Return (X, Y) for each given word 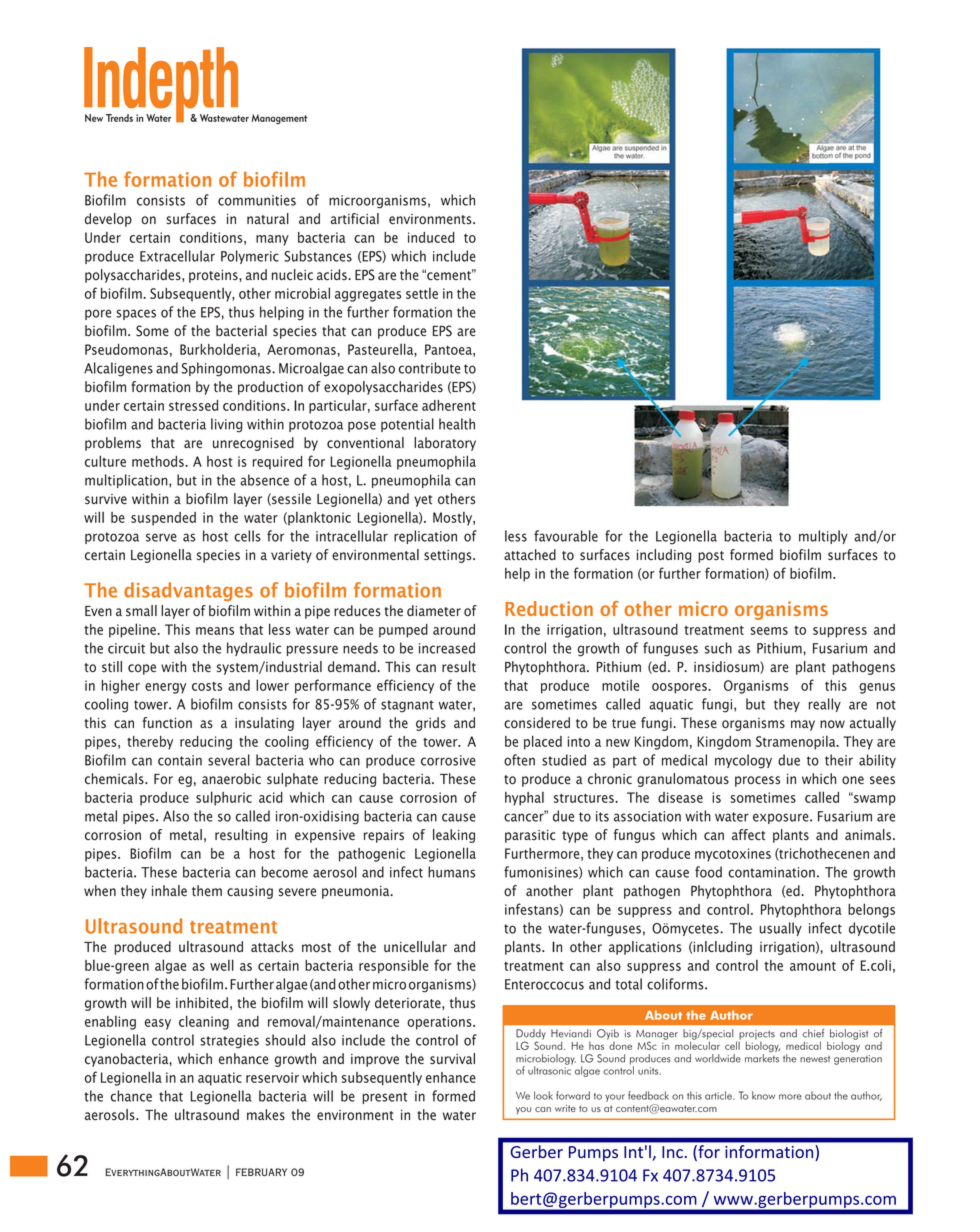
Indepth (162, 84)
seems (769, 631)
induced (431, 237)
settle (422, 293)
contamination (771, 872)
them (207, 890)
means (215, 631)
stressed (193, 405)
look (543, 1095)
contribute (430, 368)
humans (451, 872)
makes (266, 1114)
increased (447, 648)
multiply (823, 537)
